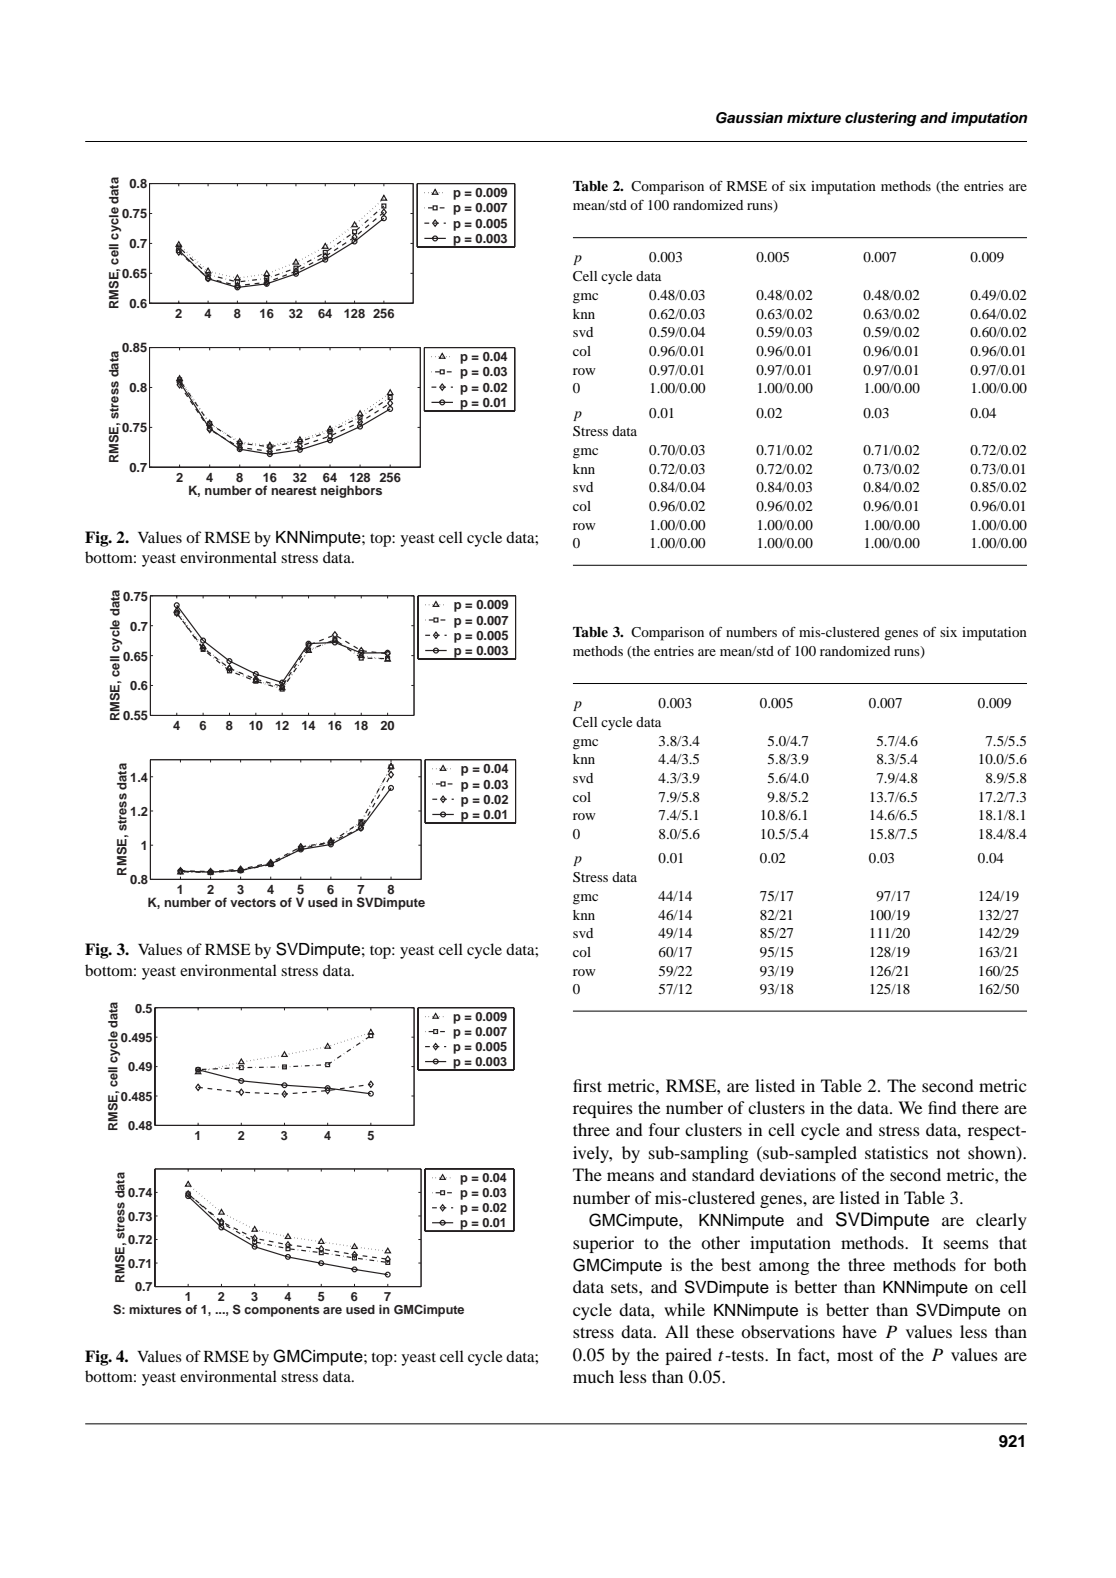 The image size is (1116, 1578). What do you see at coordinates (603, 1244) in the screenshot?
I see `superior` at bounding box center [603, 1244].
